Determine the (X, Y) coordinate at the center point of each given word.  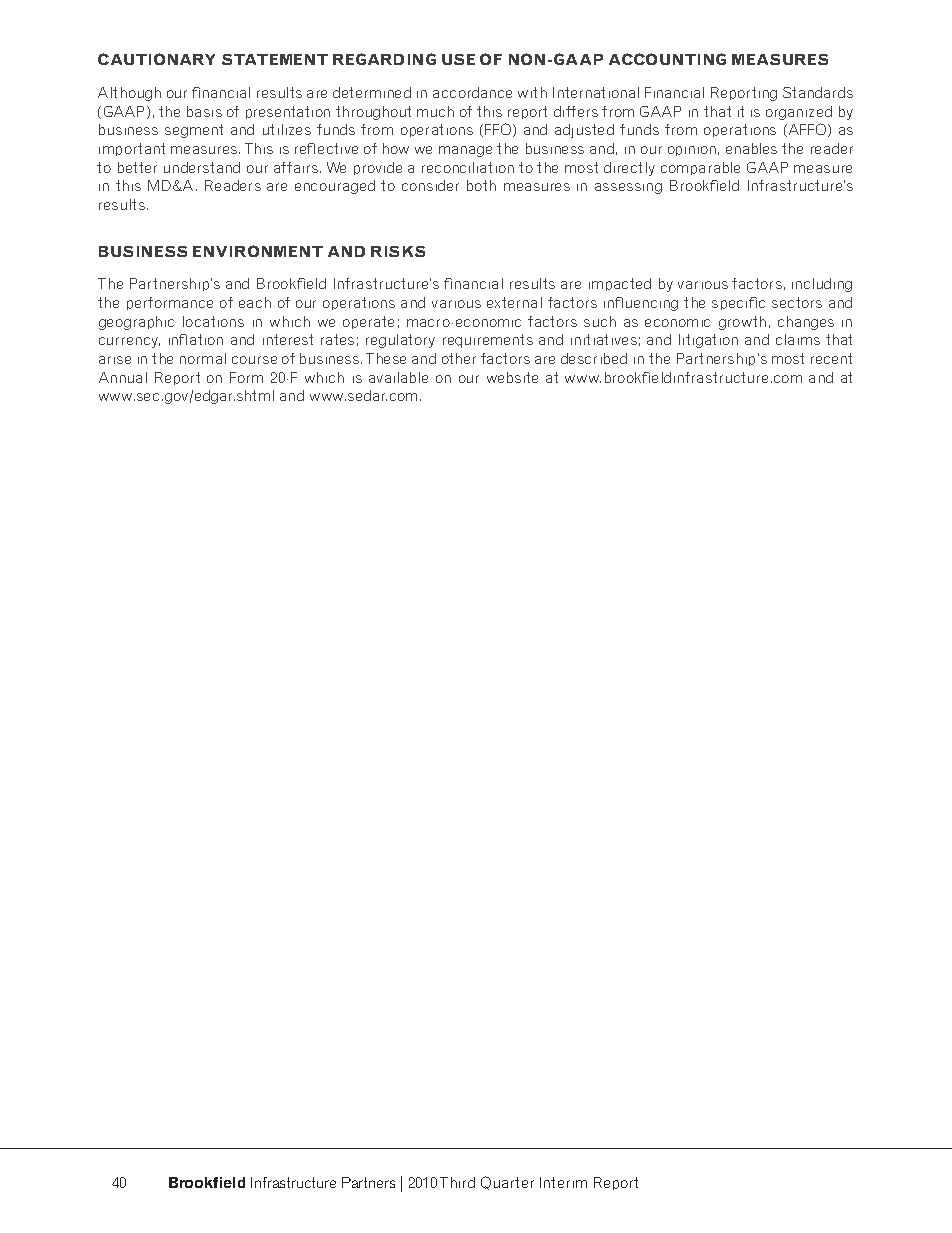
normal (203, 358)
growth (742, 323)
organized (799, 113)
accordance (472, 92)
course (254, 360)
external (514, 302)
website (512, 377)
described (594, 358)
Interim (563, 1182)
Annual (123, 377)
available (398, 377)
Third (457, 1182)
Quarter (507, 1183)
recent (831, 358)
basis (204, 111)
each (255, 302)
